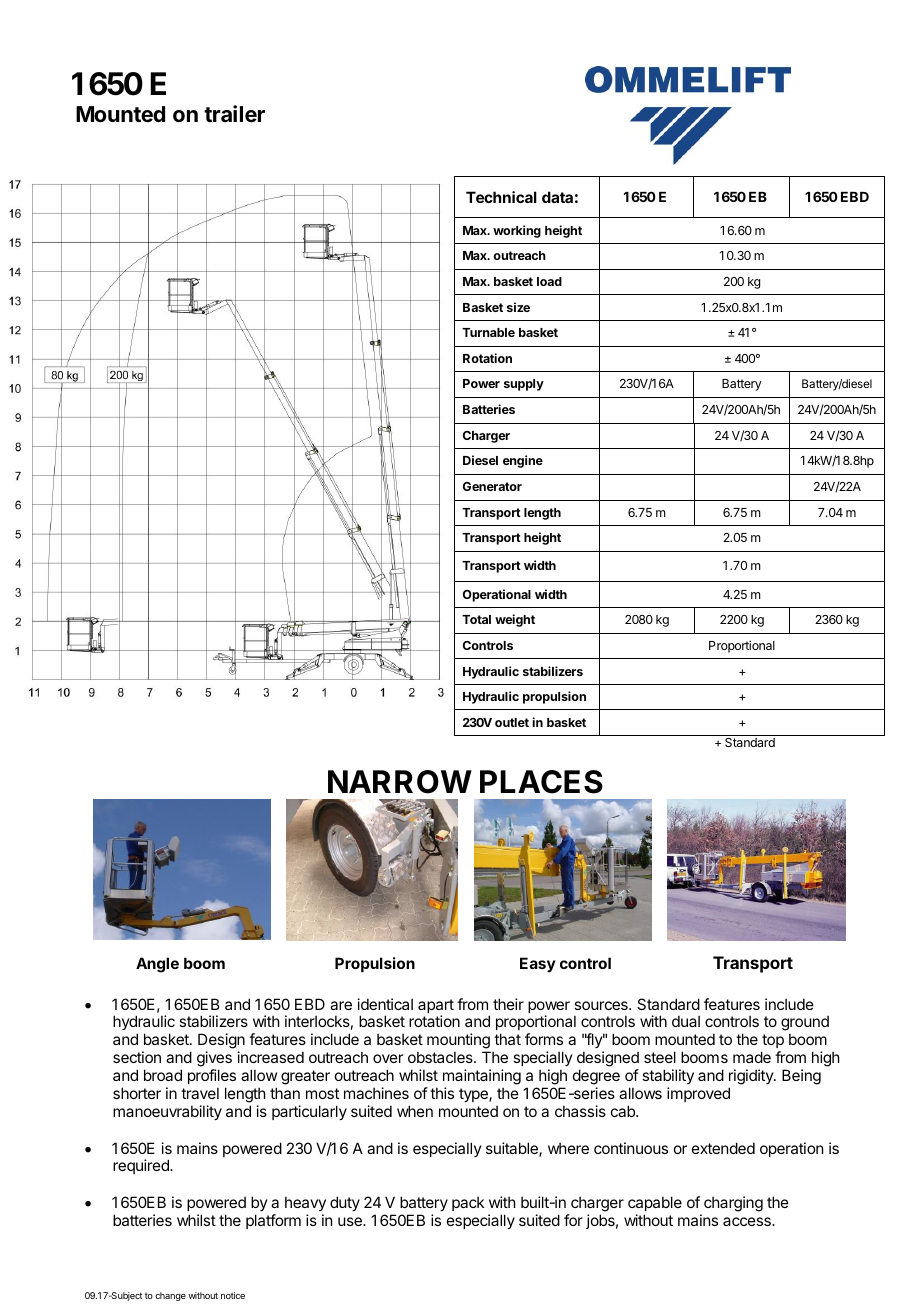  What do you see at coordinates (234, 114) in the screenshot?
I see `trailer` at bounding box center [234, 114].
